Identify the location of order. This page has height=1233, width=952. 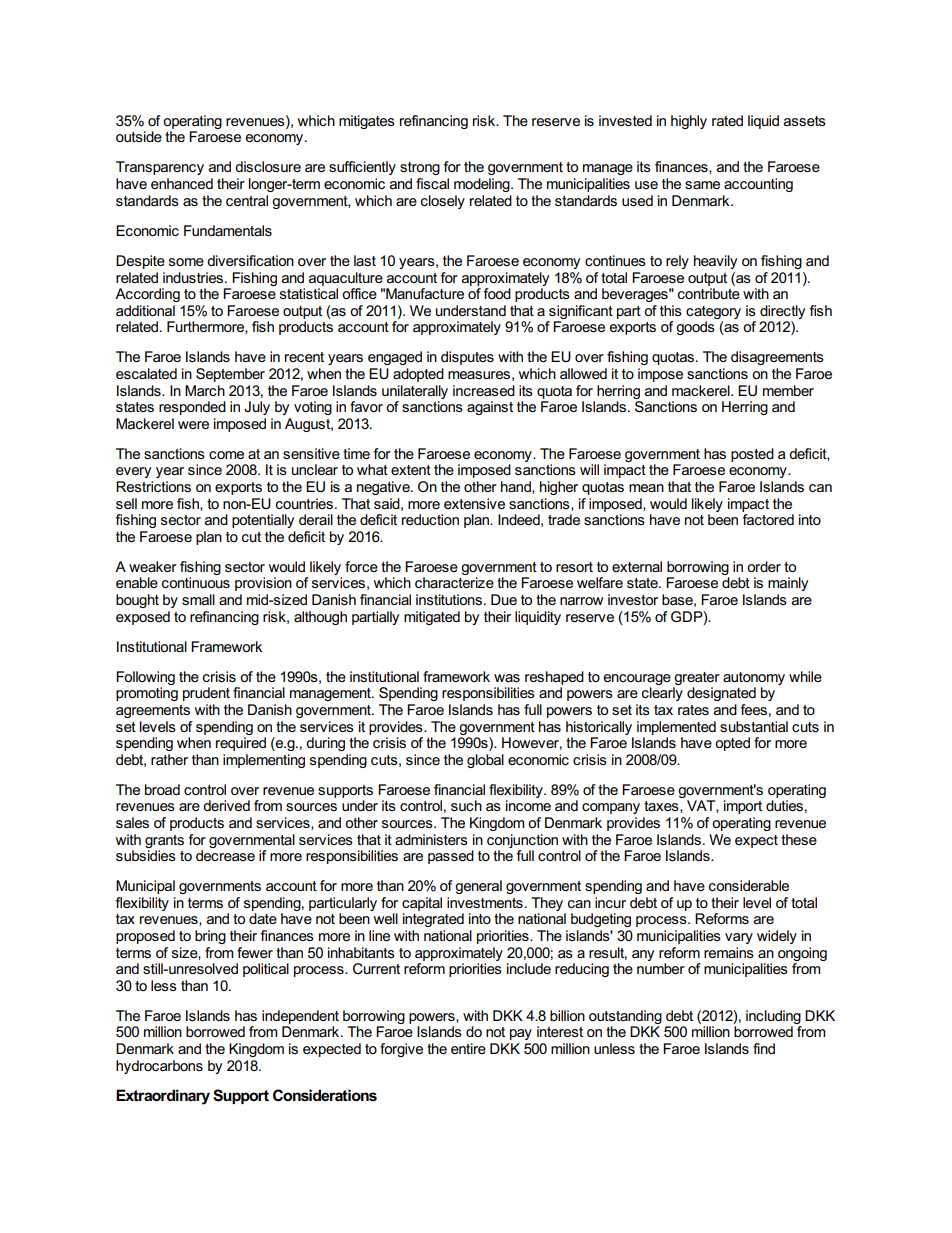
(764, 566).
